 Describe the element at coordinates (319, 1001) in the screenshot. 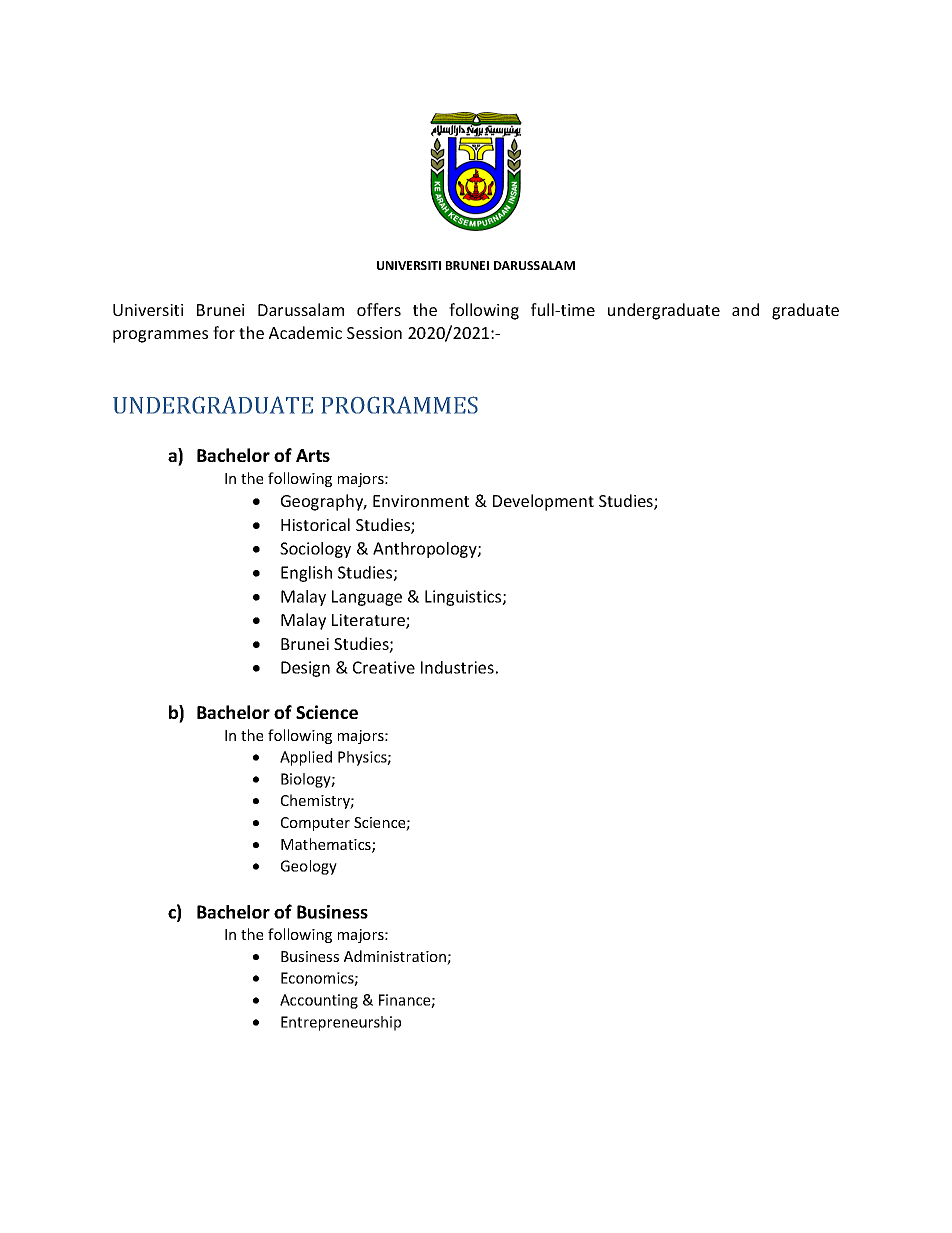

I see `Accounting` at that location.
